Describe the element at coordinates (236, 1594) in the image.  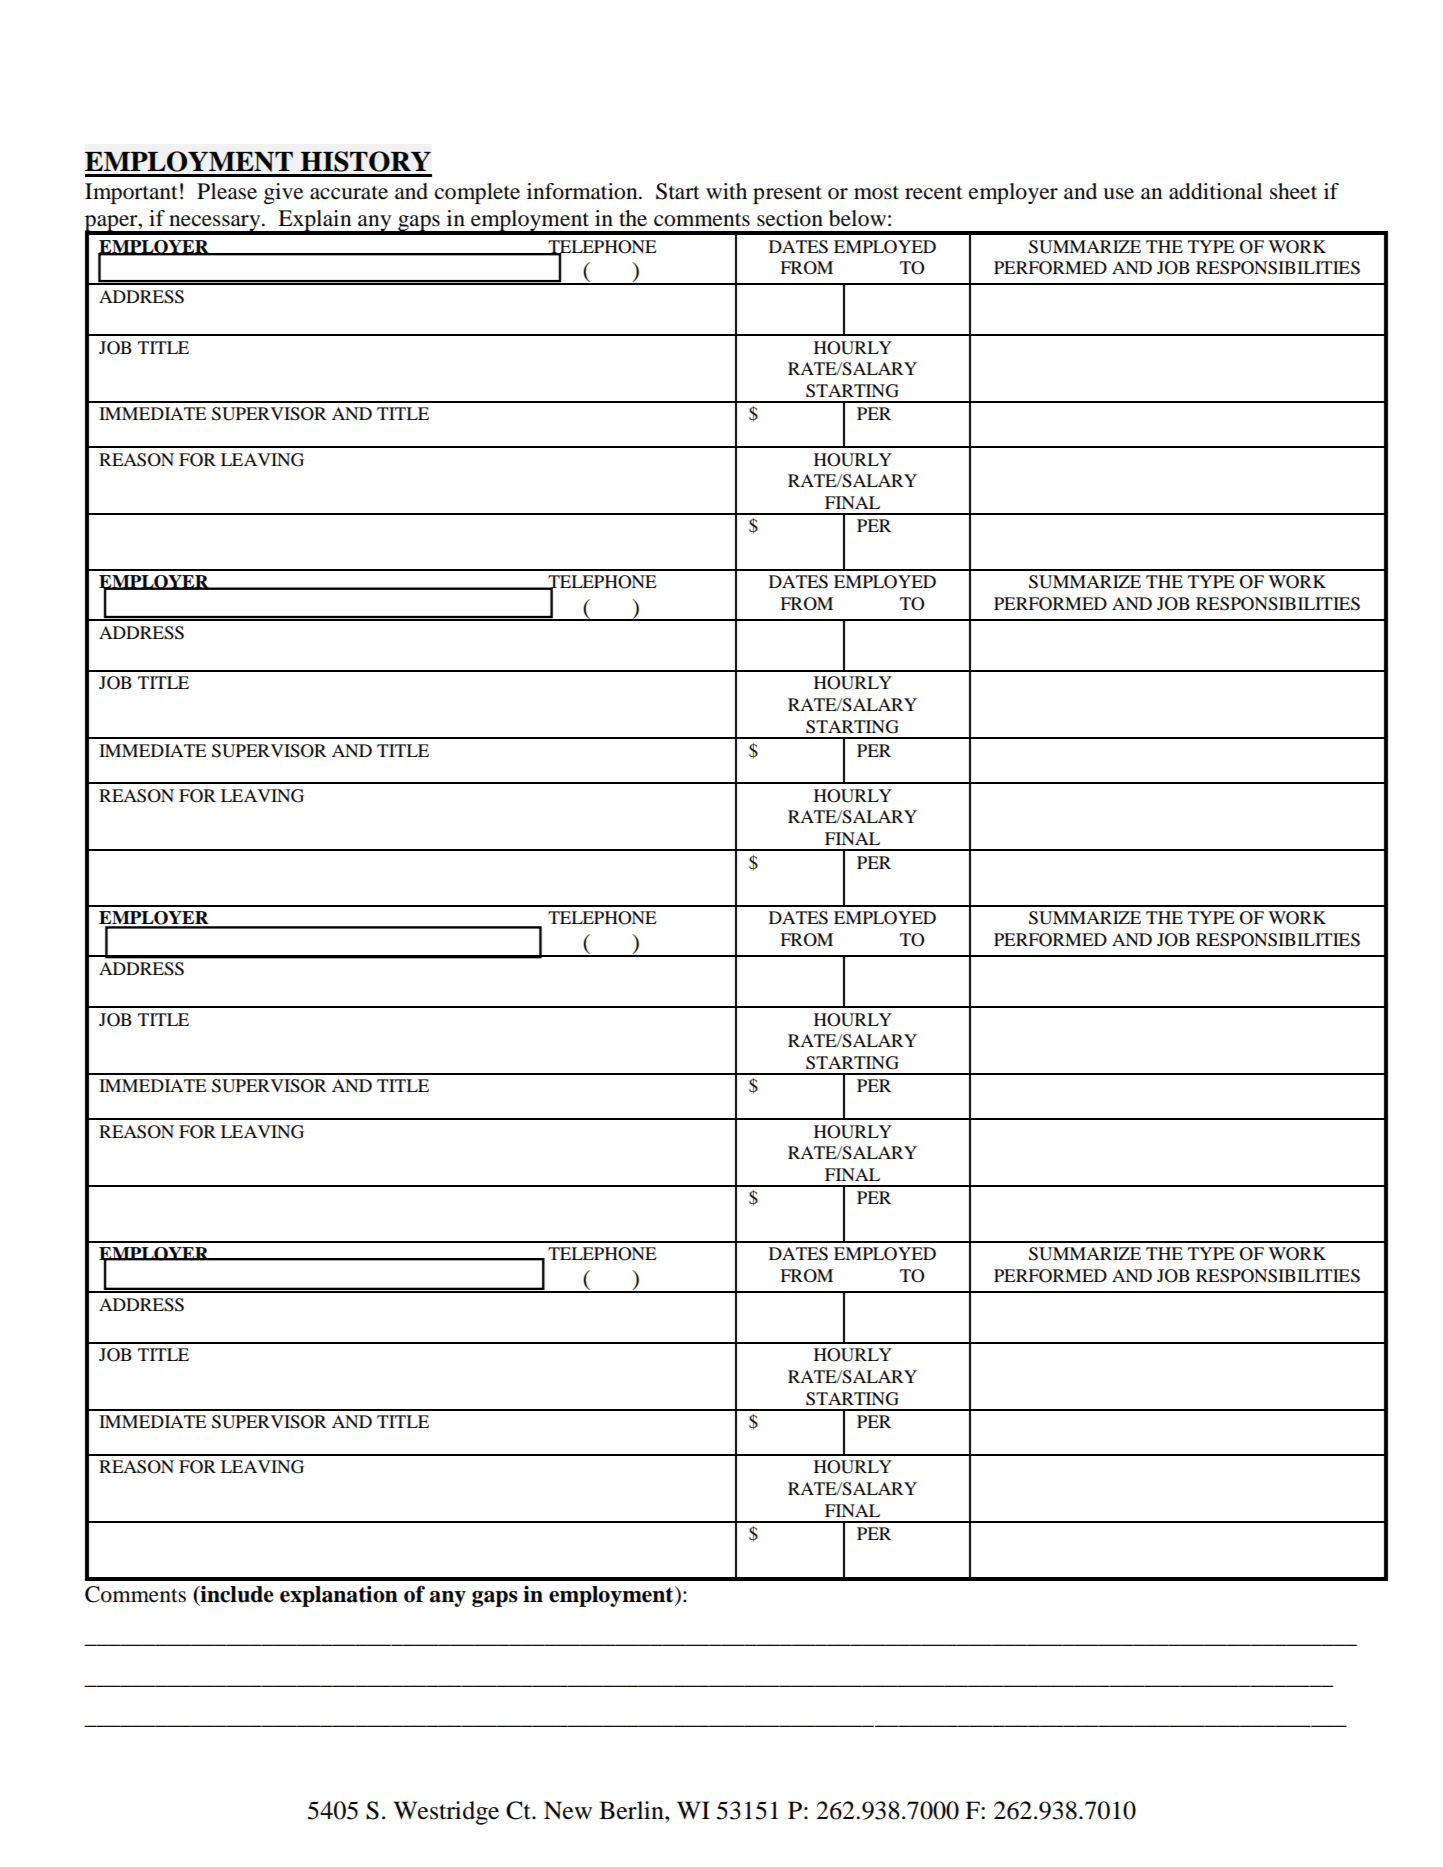
I see `include` at that location.
